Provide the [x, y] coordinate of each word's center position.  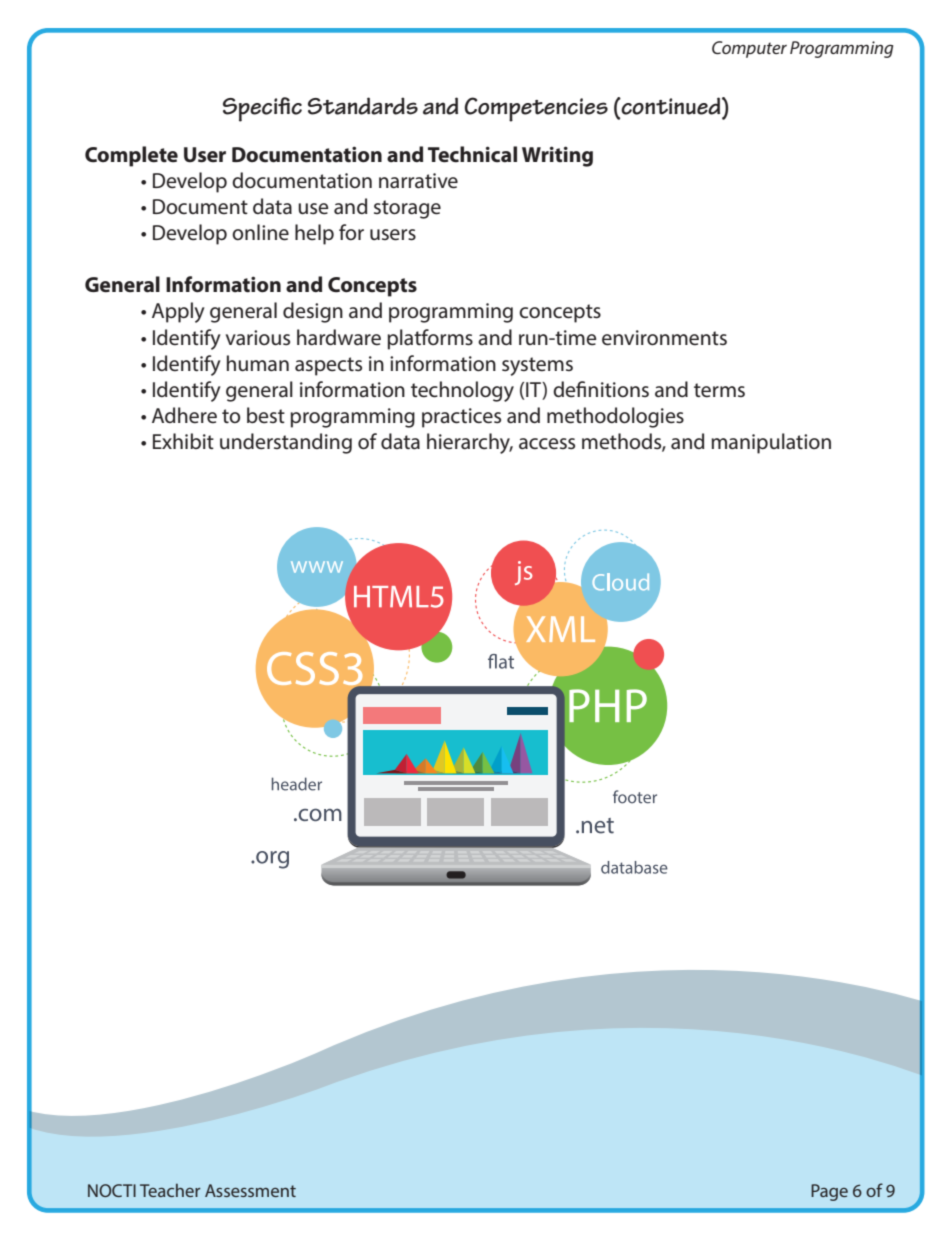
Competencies [536, 109]
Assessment [250, 1190]
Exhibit [183, 441]
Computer [749, 49]
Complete [131, 156]
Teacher [170, 1190]
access [547, 444]
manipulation [771, 443]
